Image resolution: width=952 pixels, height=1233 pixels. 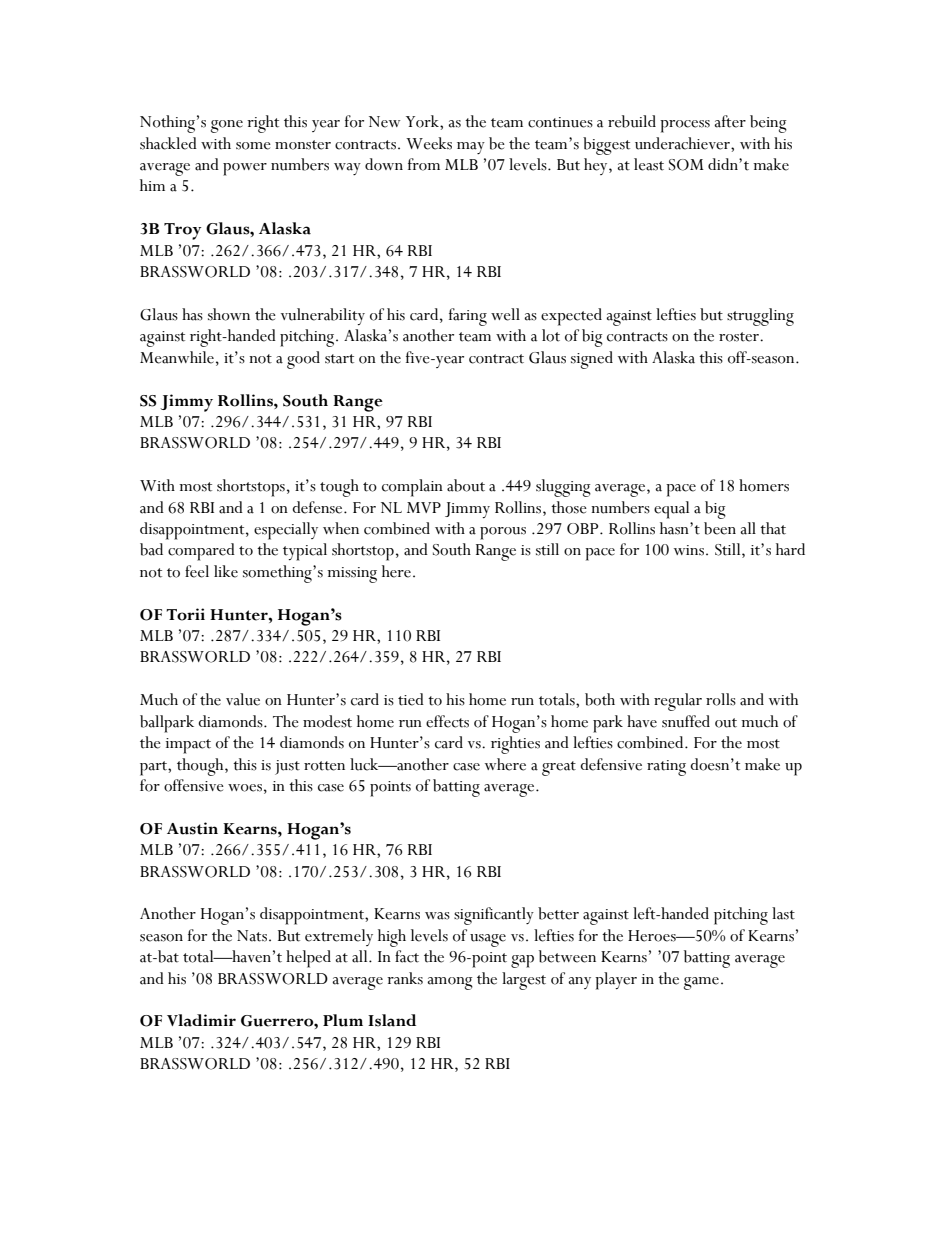 I want to click on after, so click(x=730, y=121).
